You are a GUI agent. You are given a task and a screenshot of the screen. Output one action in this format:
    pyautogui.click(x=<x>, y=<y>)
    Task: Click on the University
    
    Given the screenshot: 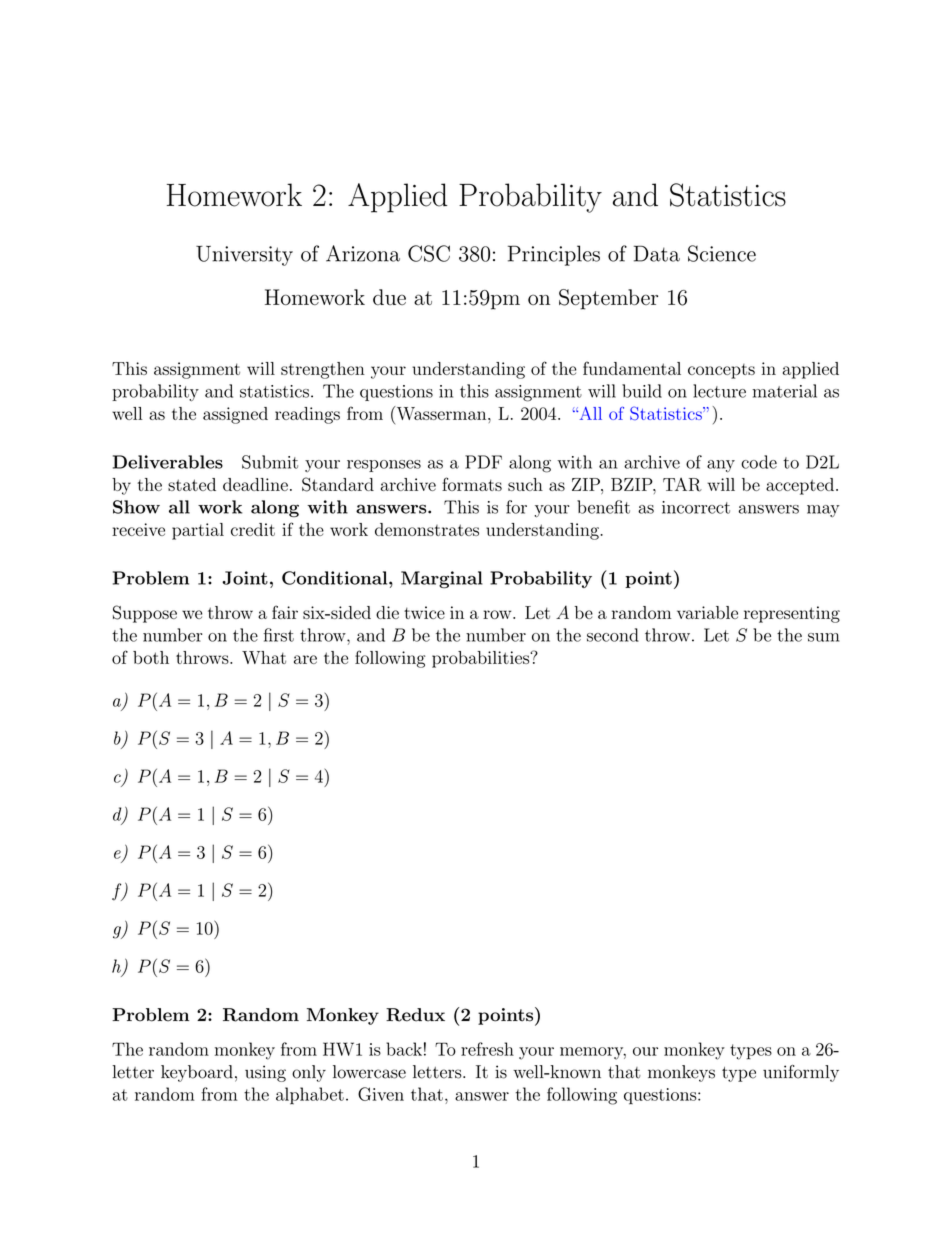 What is the action you would take?
    pyautogui.click(x=244, y=256)
